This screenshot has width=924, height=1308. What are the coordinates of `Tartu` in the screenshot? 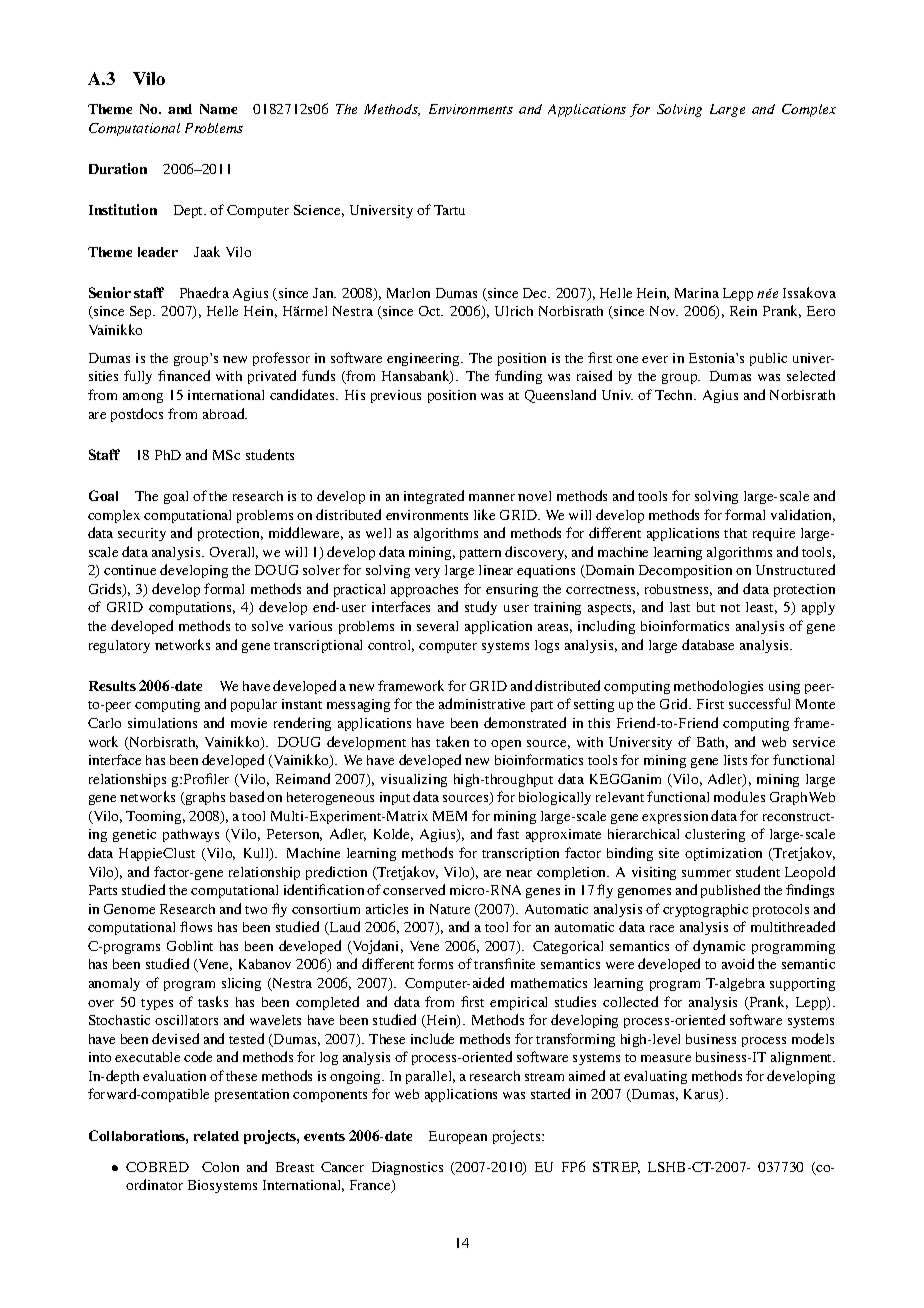 It's located at (449, 210).
